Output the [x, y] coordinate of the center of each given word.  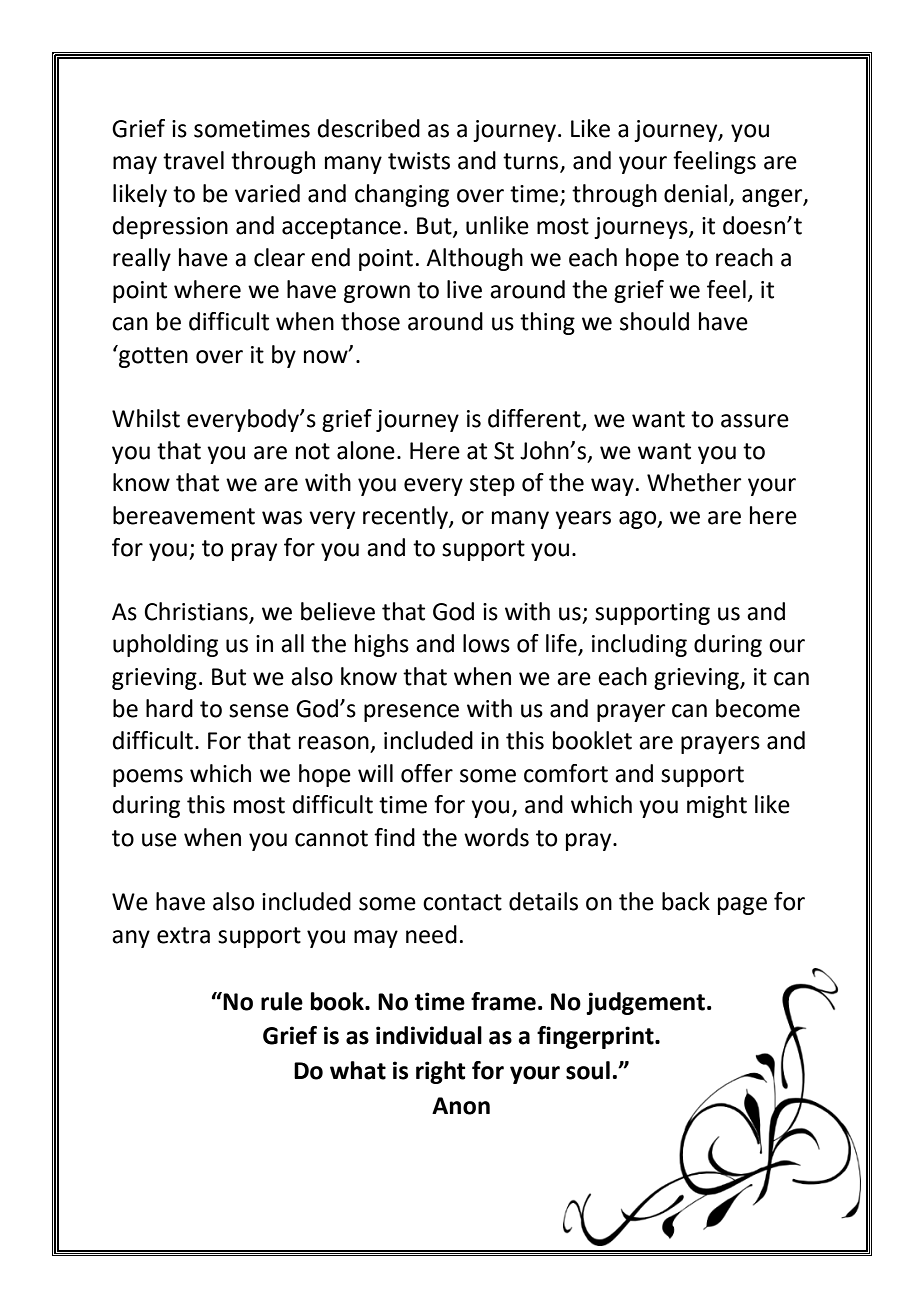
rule [282, 1001]
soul [588, 1070]
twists [419, 161]
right [440, 1072]
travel [193, 160]
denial [695, 193]
